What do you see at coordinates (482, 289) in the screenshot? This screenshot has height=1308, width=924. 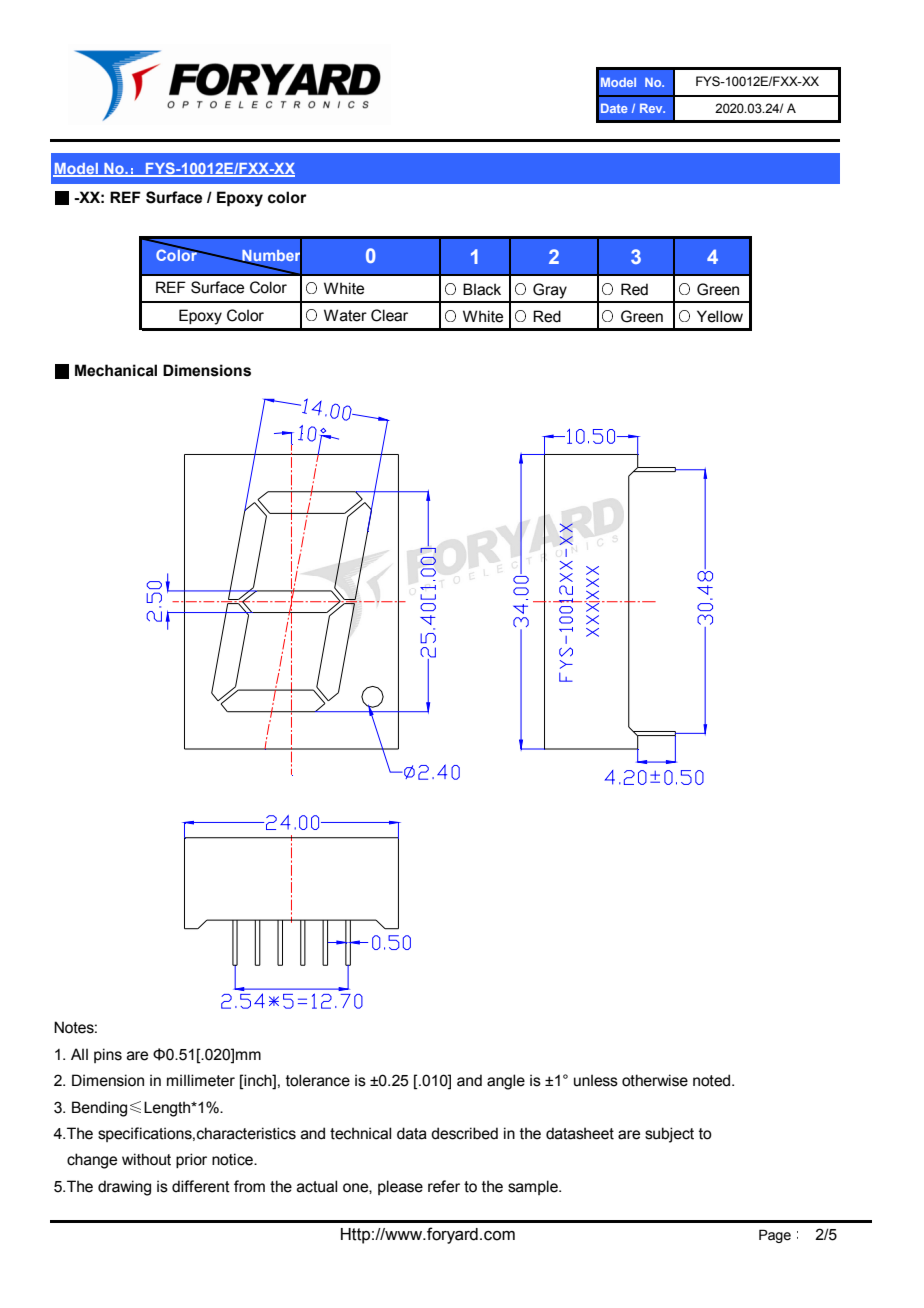 I see `Black` at bounding box center [482, 289].
